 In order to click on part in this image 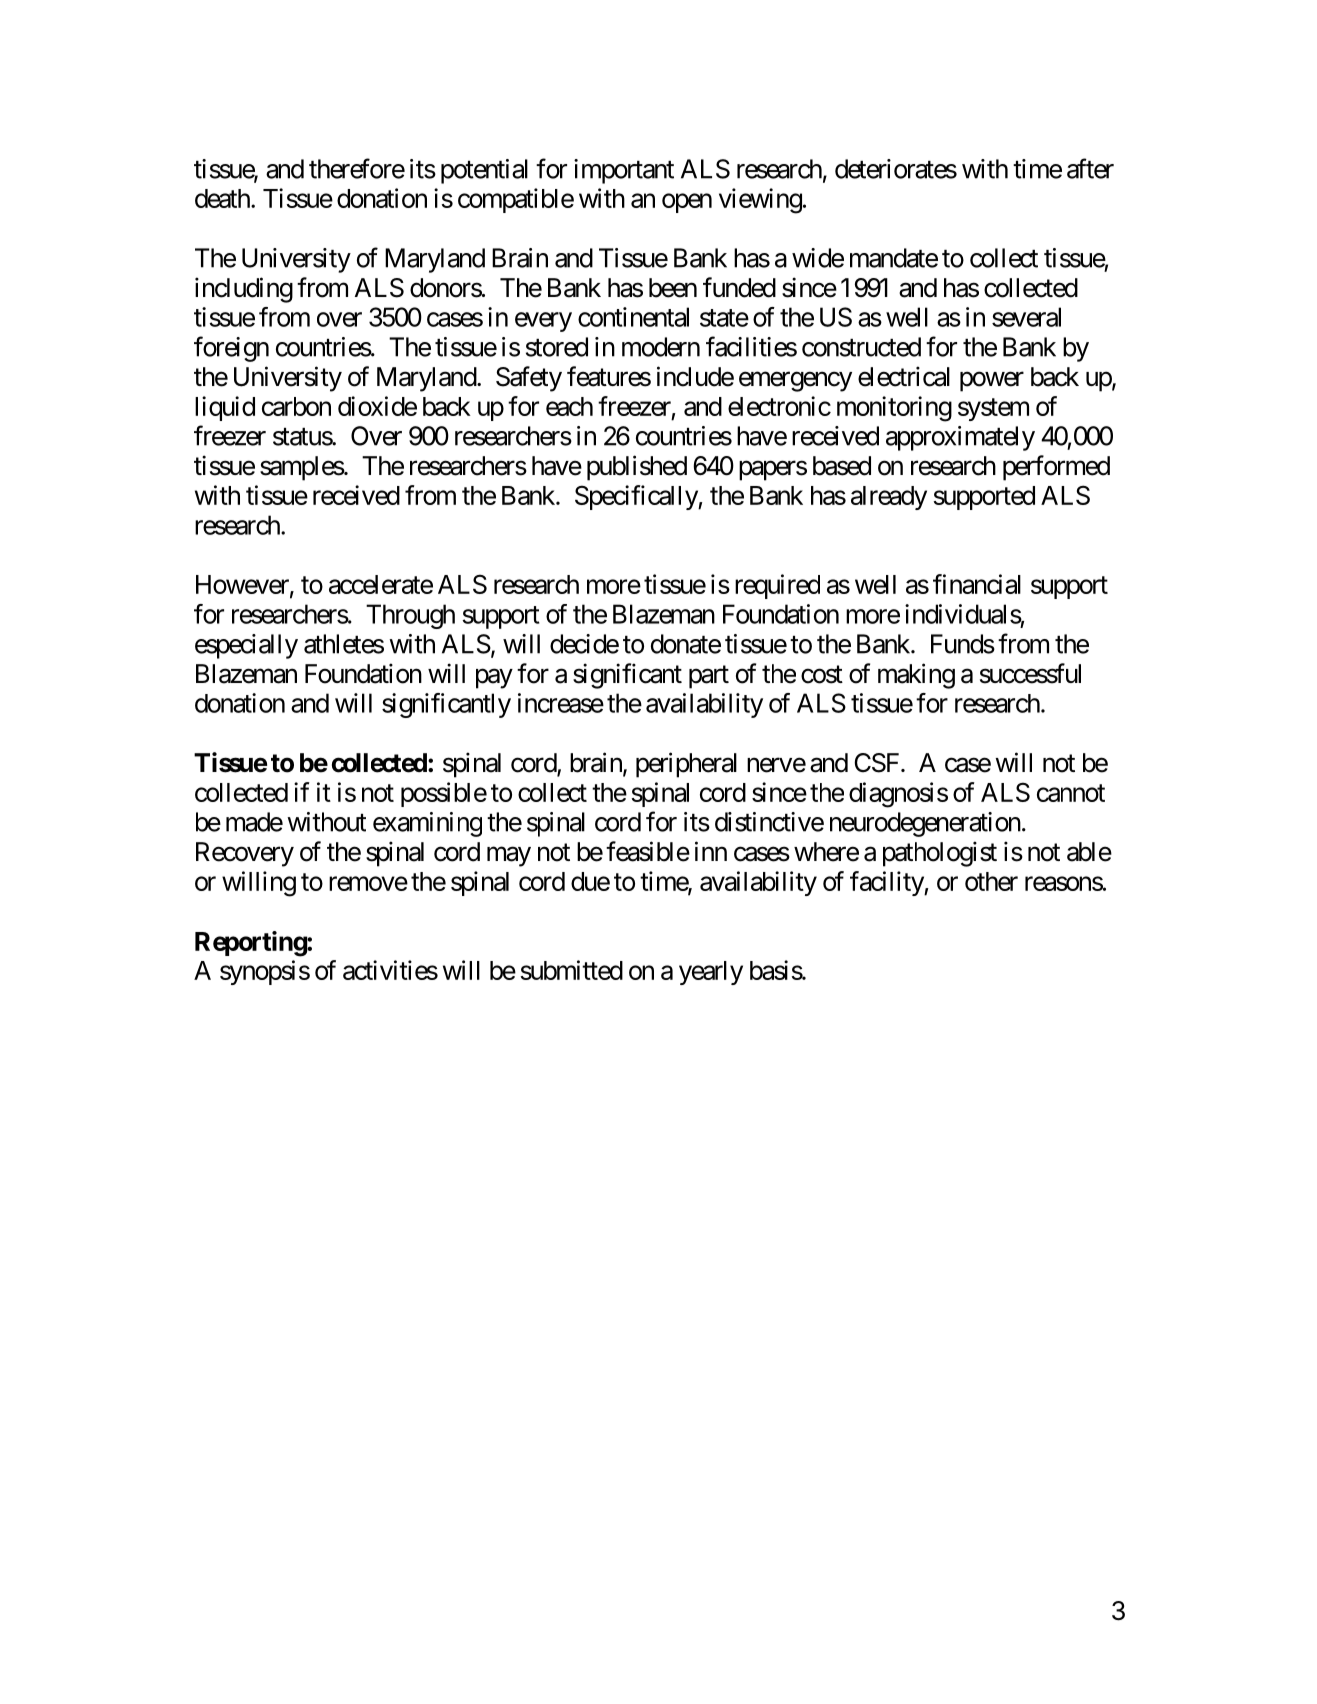, I will do `click(709, 677)`.
